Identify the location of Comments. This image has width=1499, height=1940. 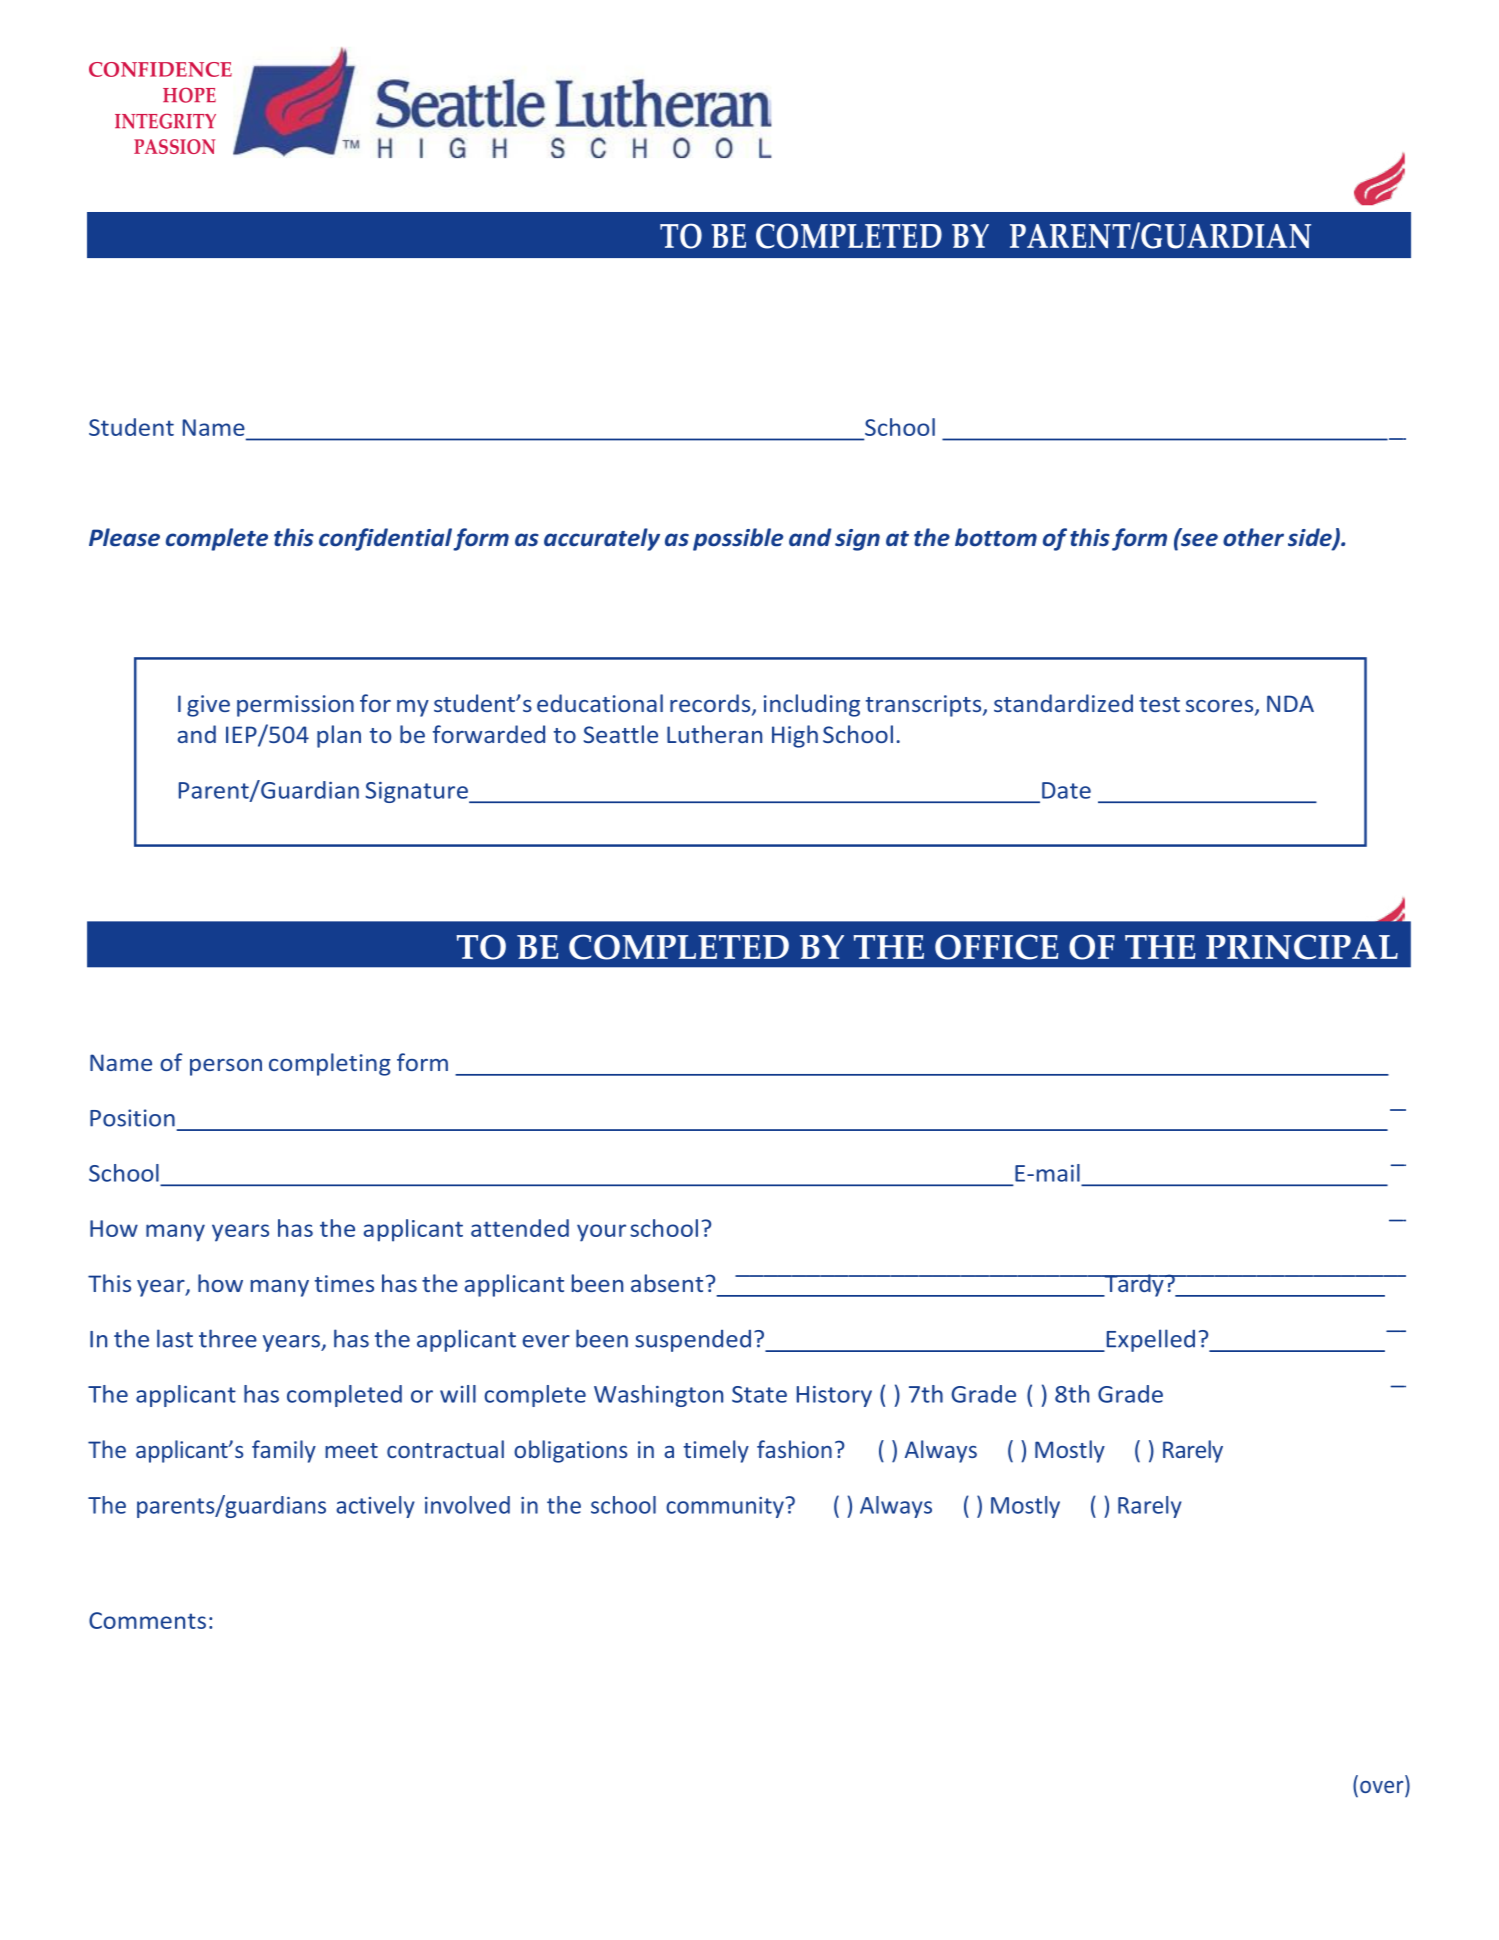
(147, 1620).
